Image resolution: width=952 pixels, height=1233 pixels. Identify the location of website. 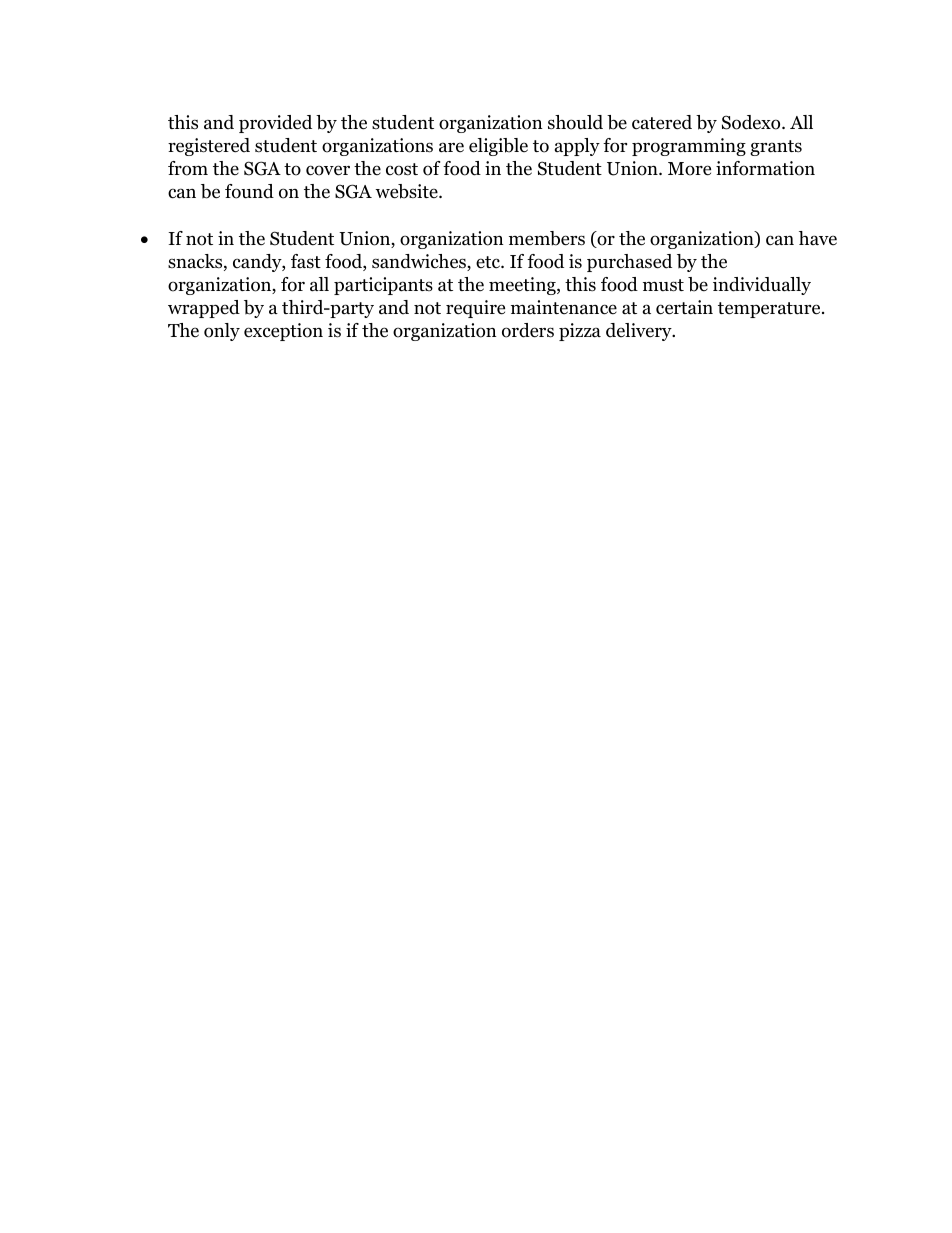
(407, 191).
